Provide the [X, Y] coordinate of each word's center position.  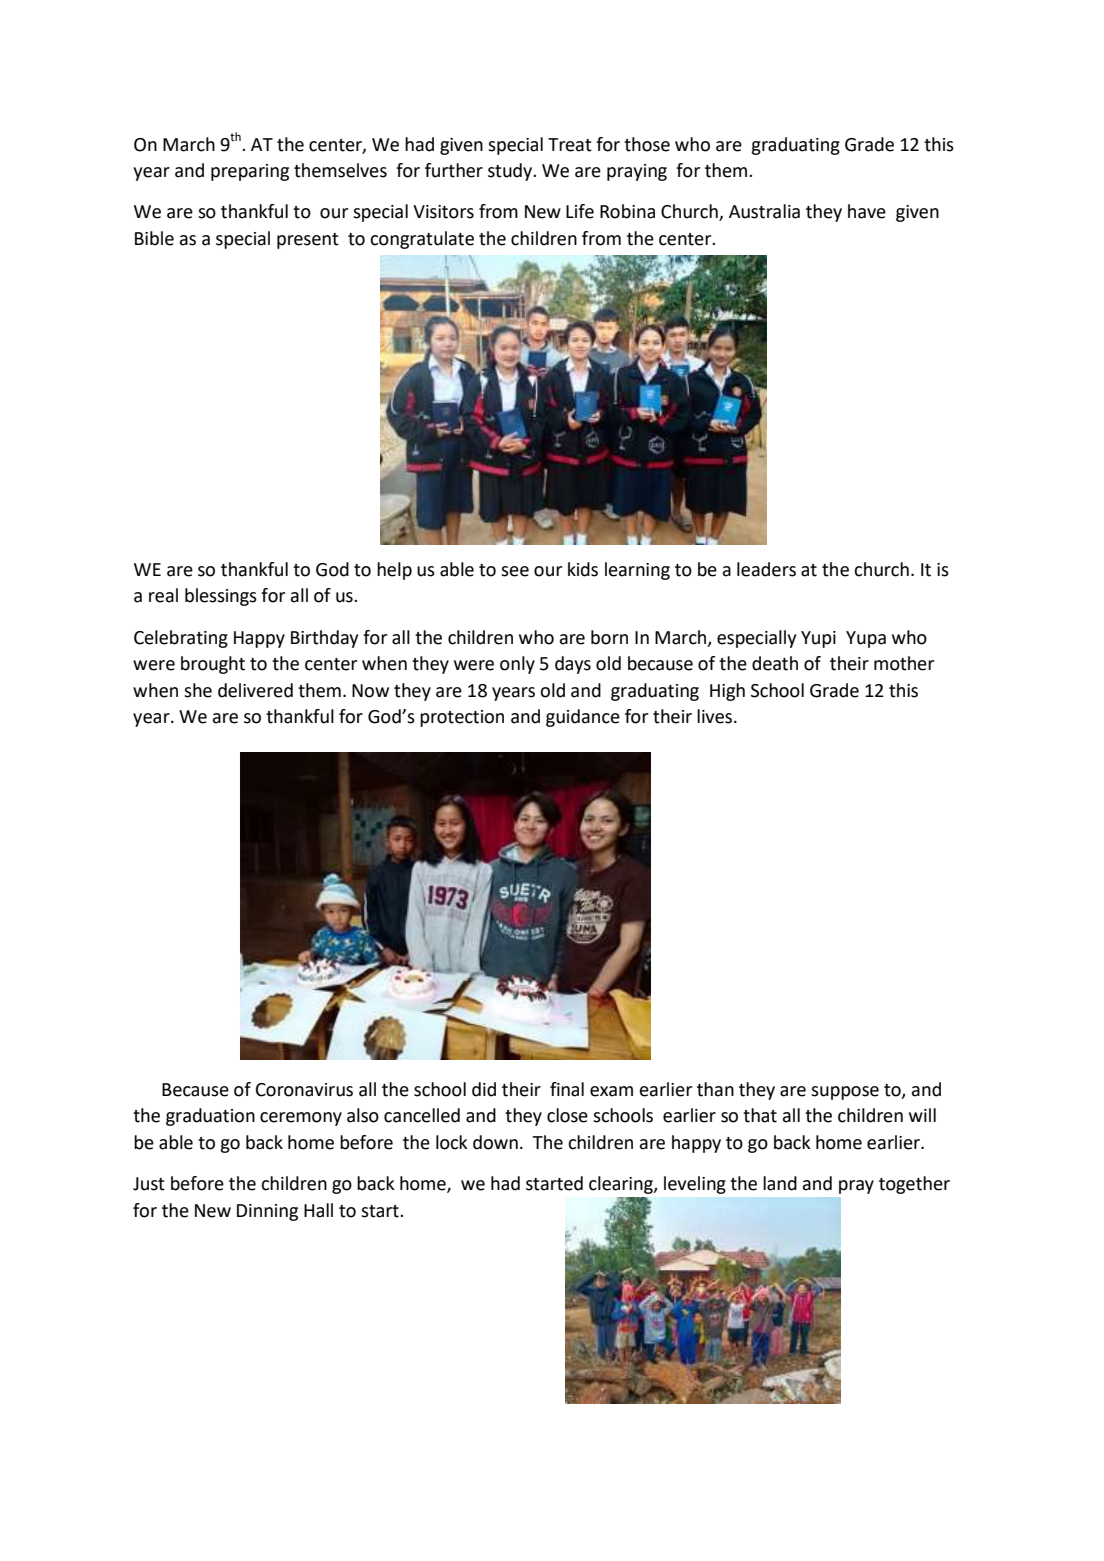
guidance [583, 718]
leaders [766, 569]
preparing [250, 172]
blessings [221, 597]
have [867, 211]
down [495, 1142]
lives [714, 716]
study [511, 172]
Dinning [267, 1212]
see [515, 571]
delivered [255, 690]
